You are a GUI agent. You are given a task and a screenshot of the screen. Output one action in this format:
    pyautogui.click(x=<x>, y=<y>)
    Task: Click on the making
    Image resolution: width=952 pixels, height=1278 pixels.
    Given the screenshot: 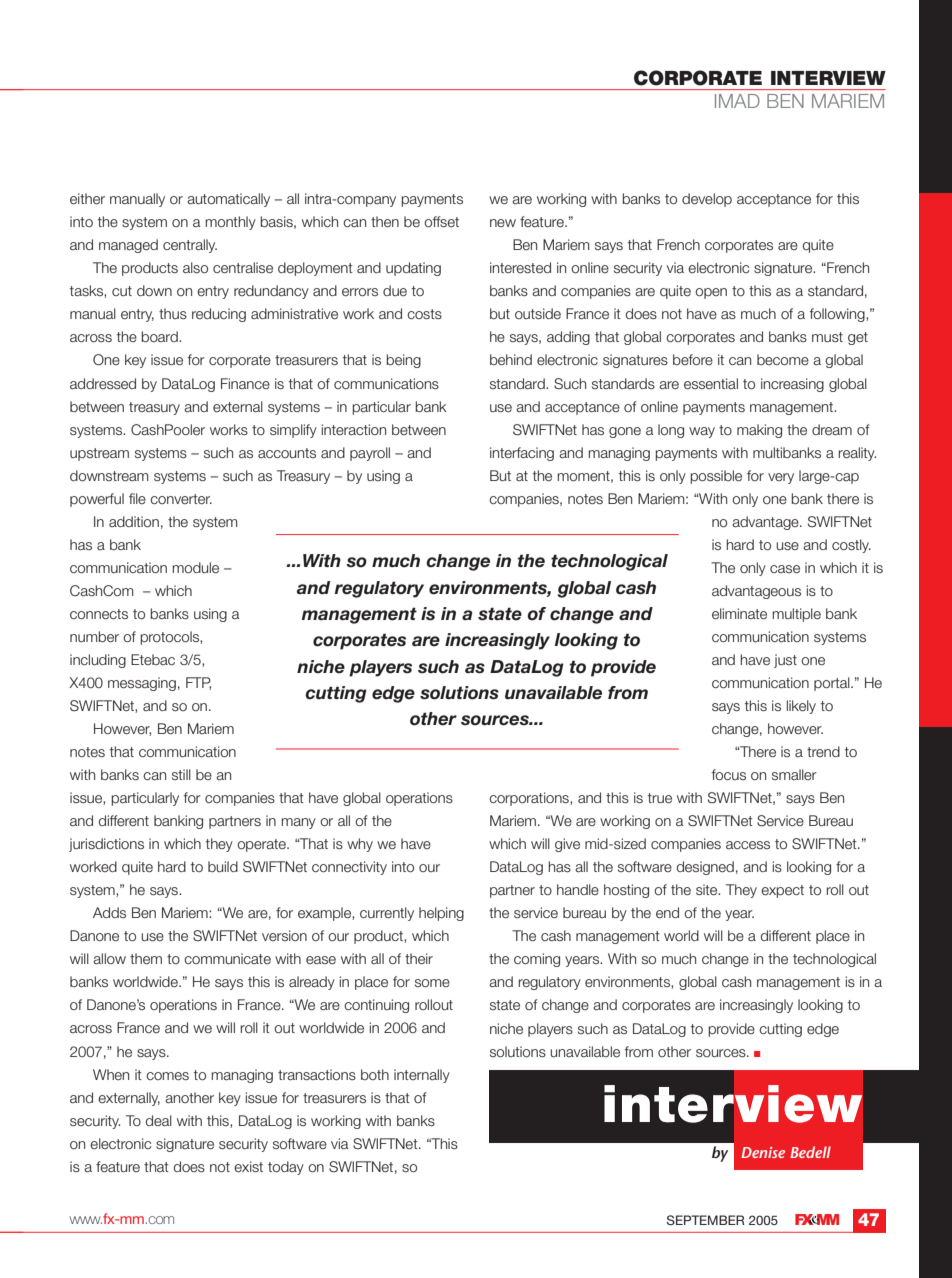 What is the action you would take?
    pyautogui.click(x=759, y=431)
